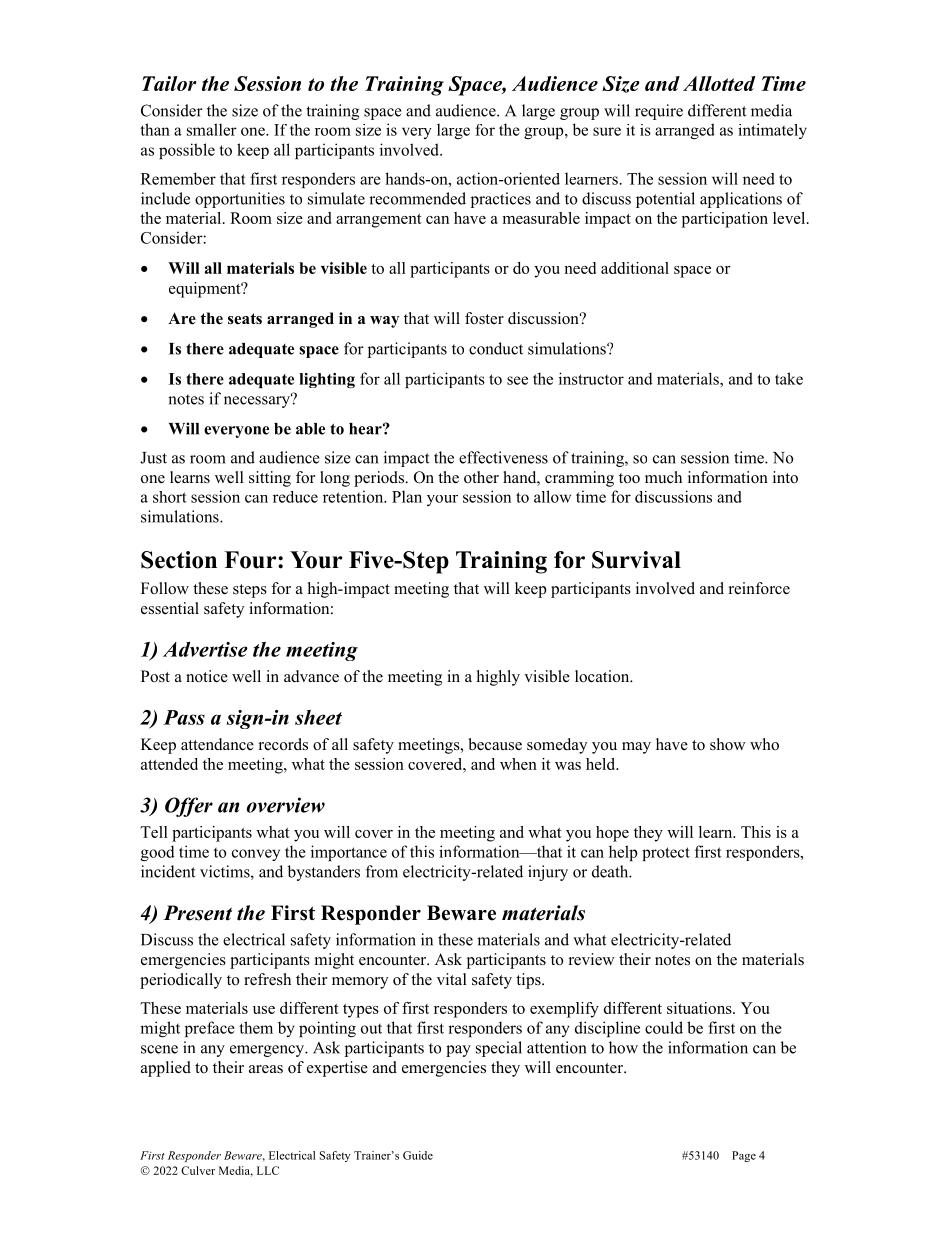  What do you see at coordinates (495, 744) in the page?
I see `because` at bounding box center [495, 744].
